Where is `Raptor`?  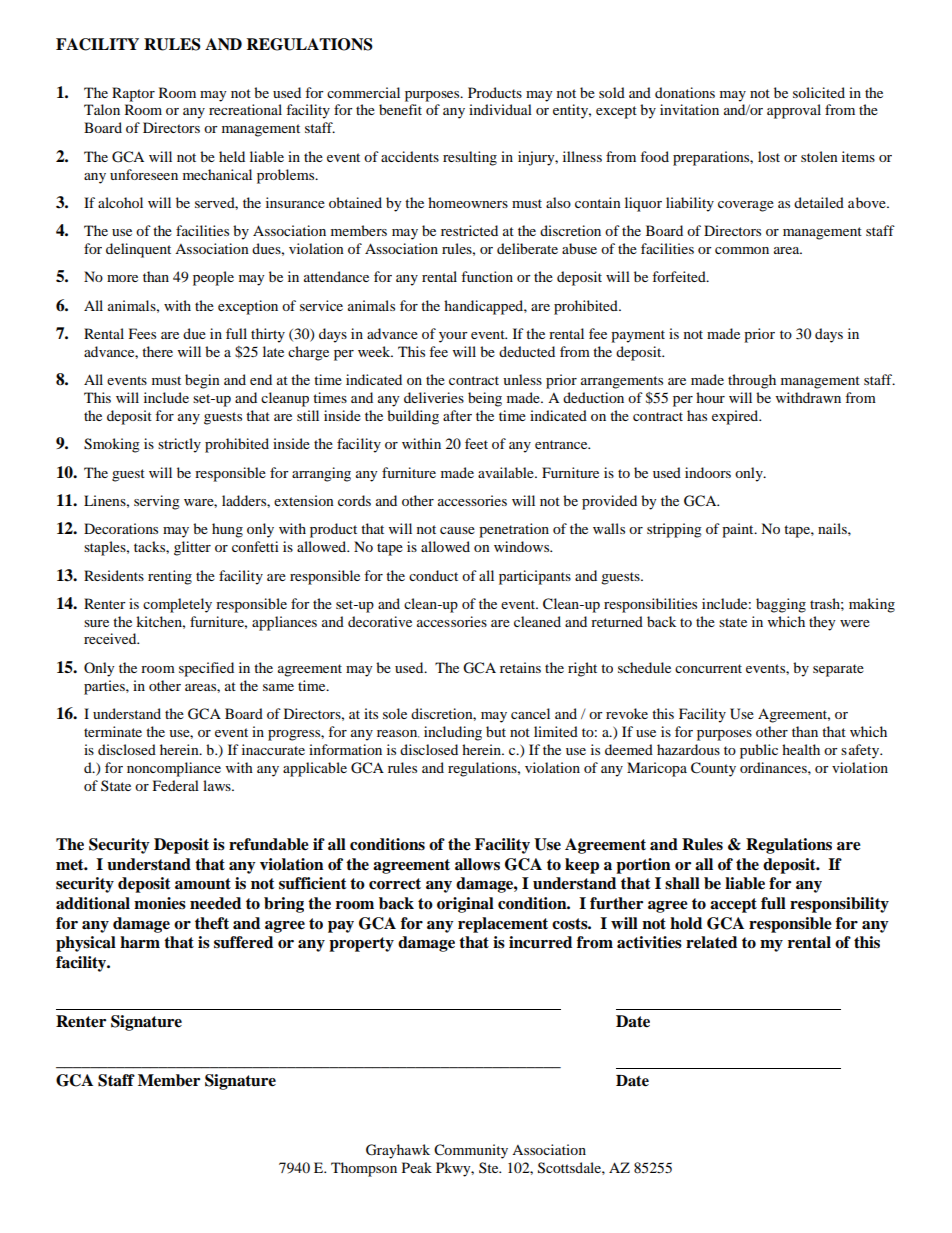
Raptor is located at coordinates (133, 94).
